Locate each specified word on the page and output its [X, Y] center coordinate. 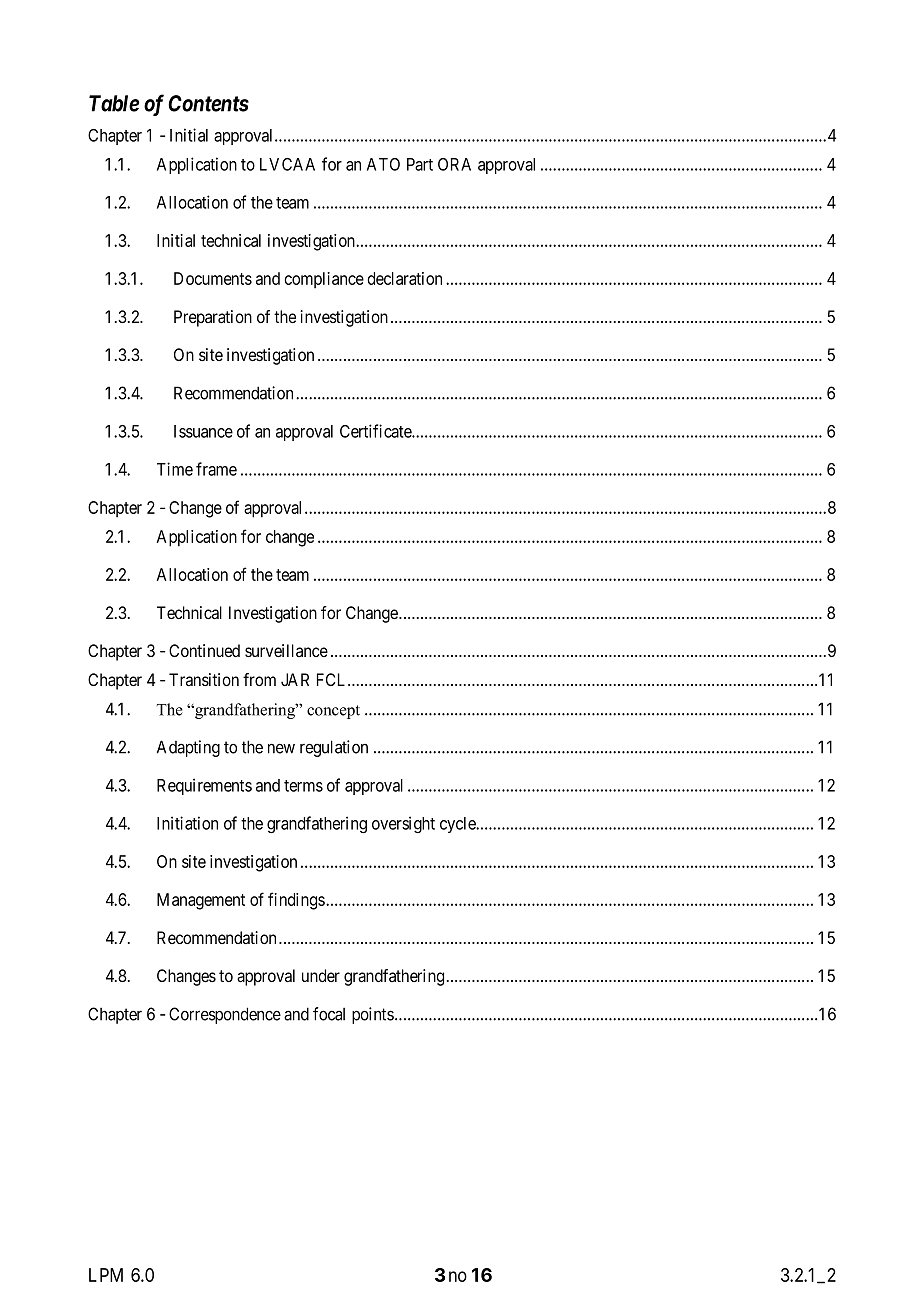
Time [175, 469]
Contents [208, 103]
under [321, 975]
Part [420, 164]
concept [333, 712]
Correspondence [225, 1015]
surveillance [286, 650]
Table [114, 103]
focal [329, 1014]
